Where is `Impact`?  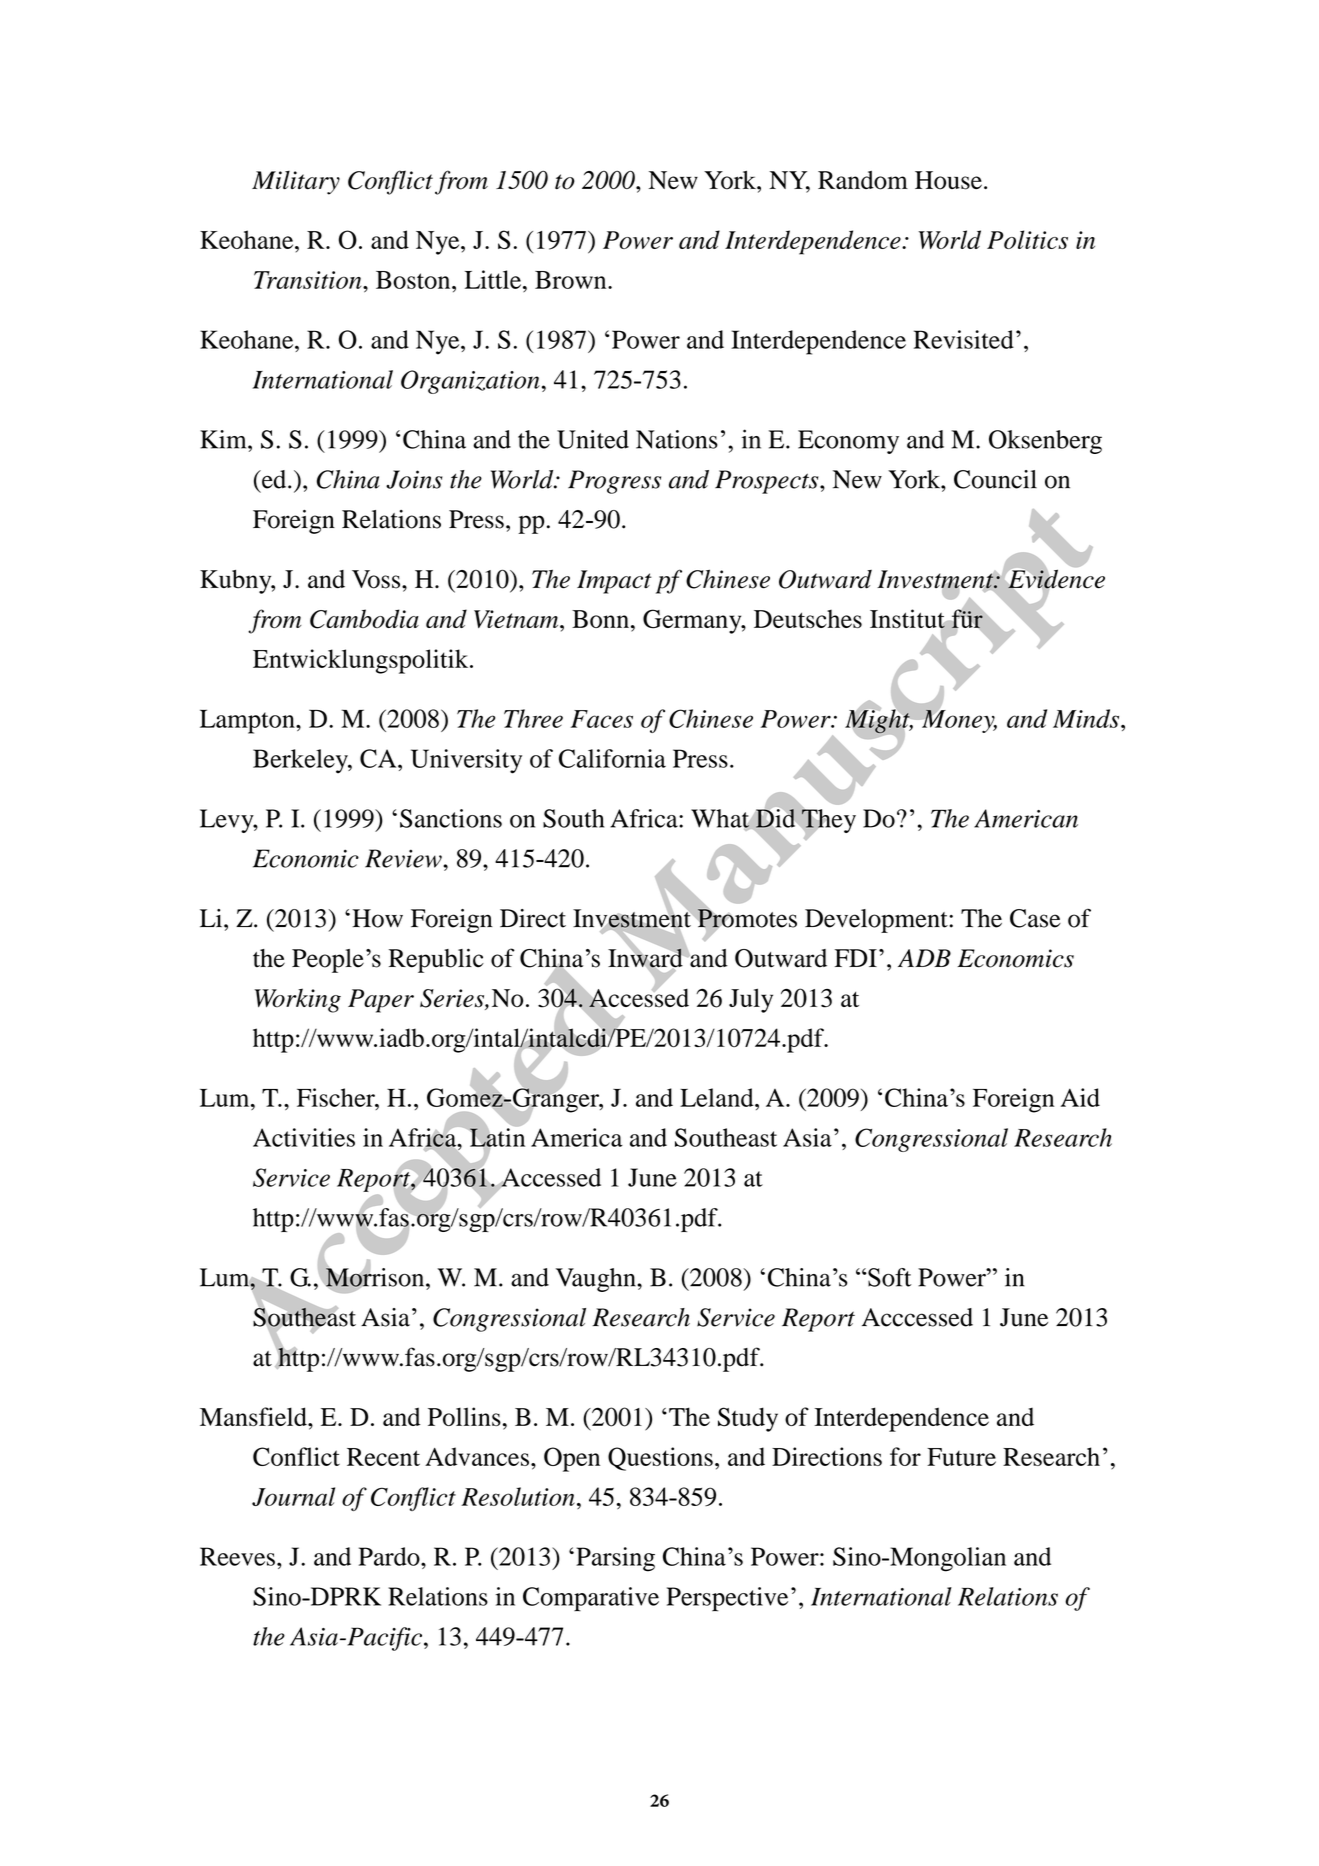 Impact is located at coordinates (614, 582).
